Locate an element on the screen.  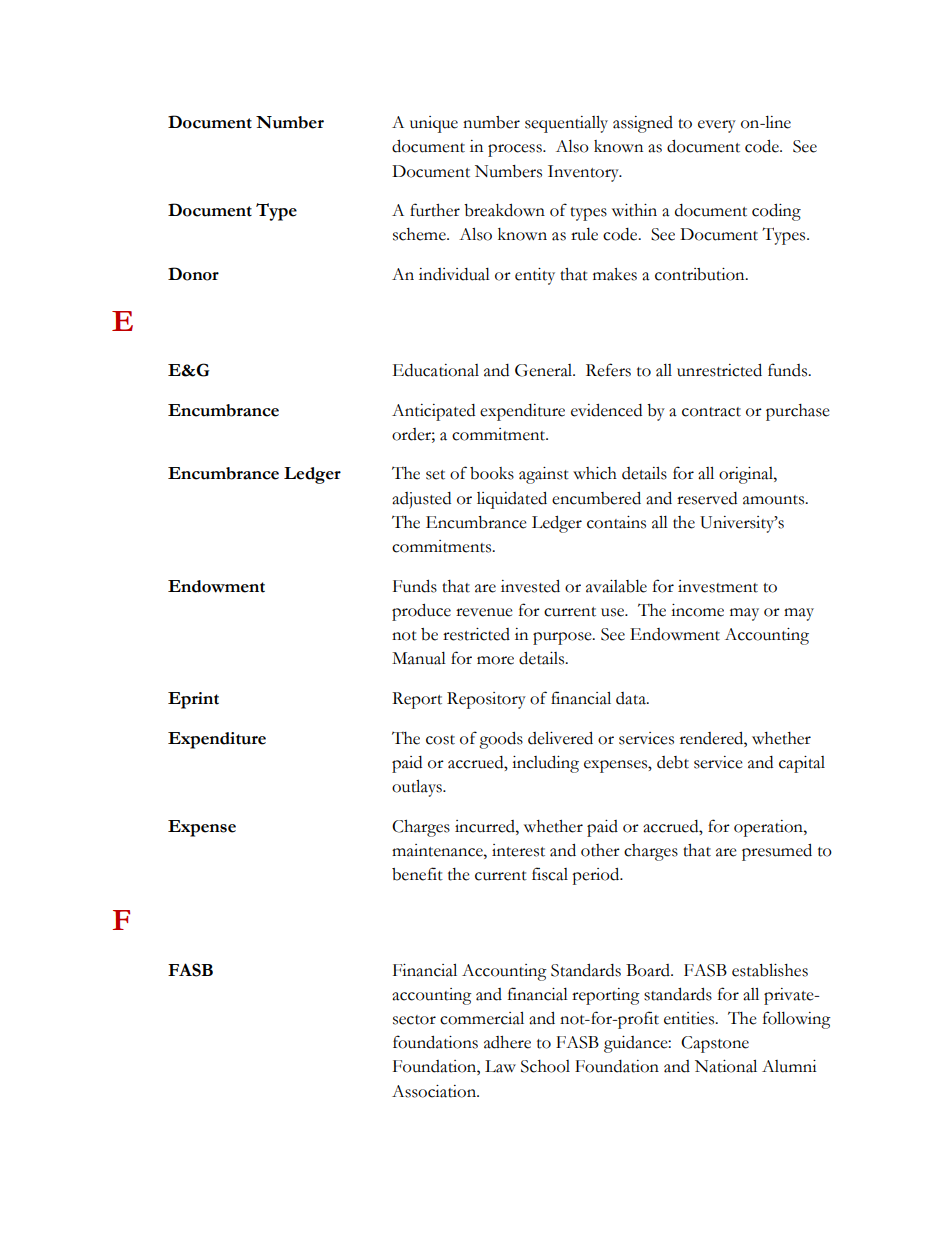
investment is located at coordinates (718, 586).
